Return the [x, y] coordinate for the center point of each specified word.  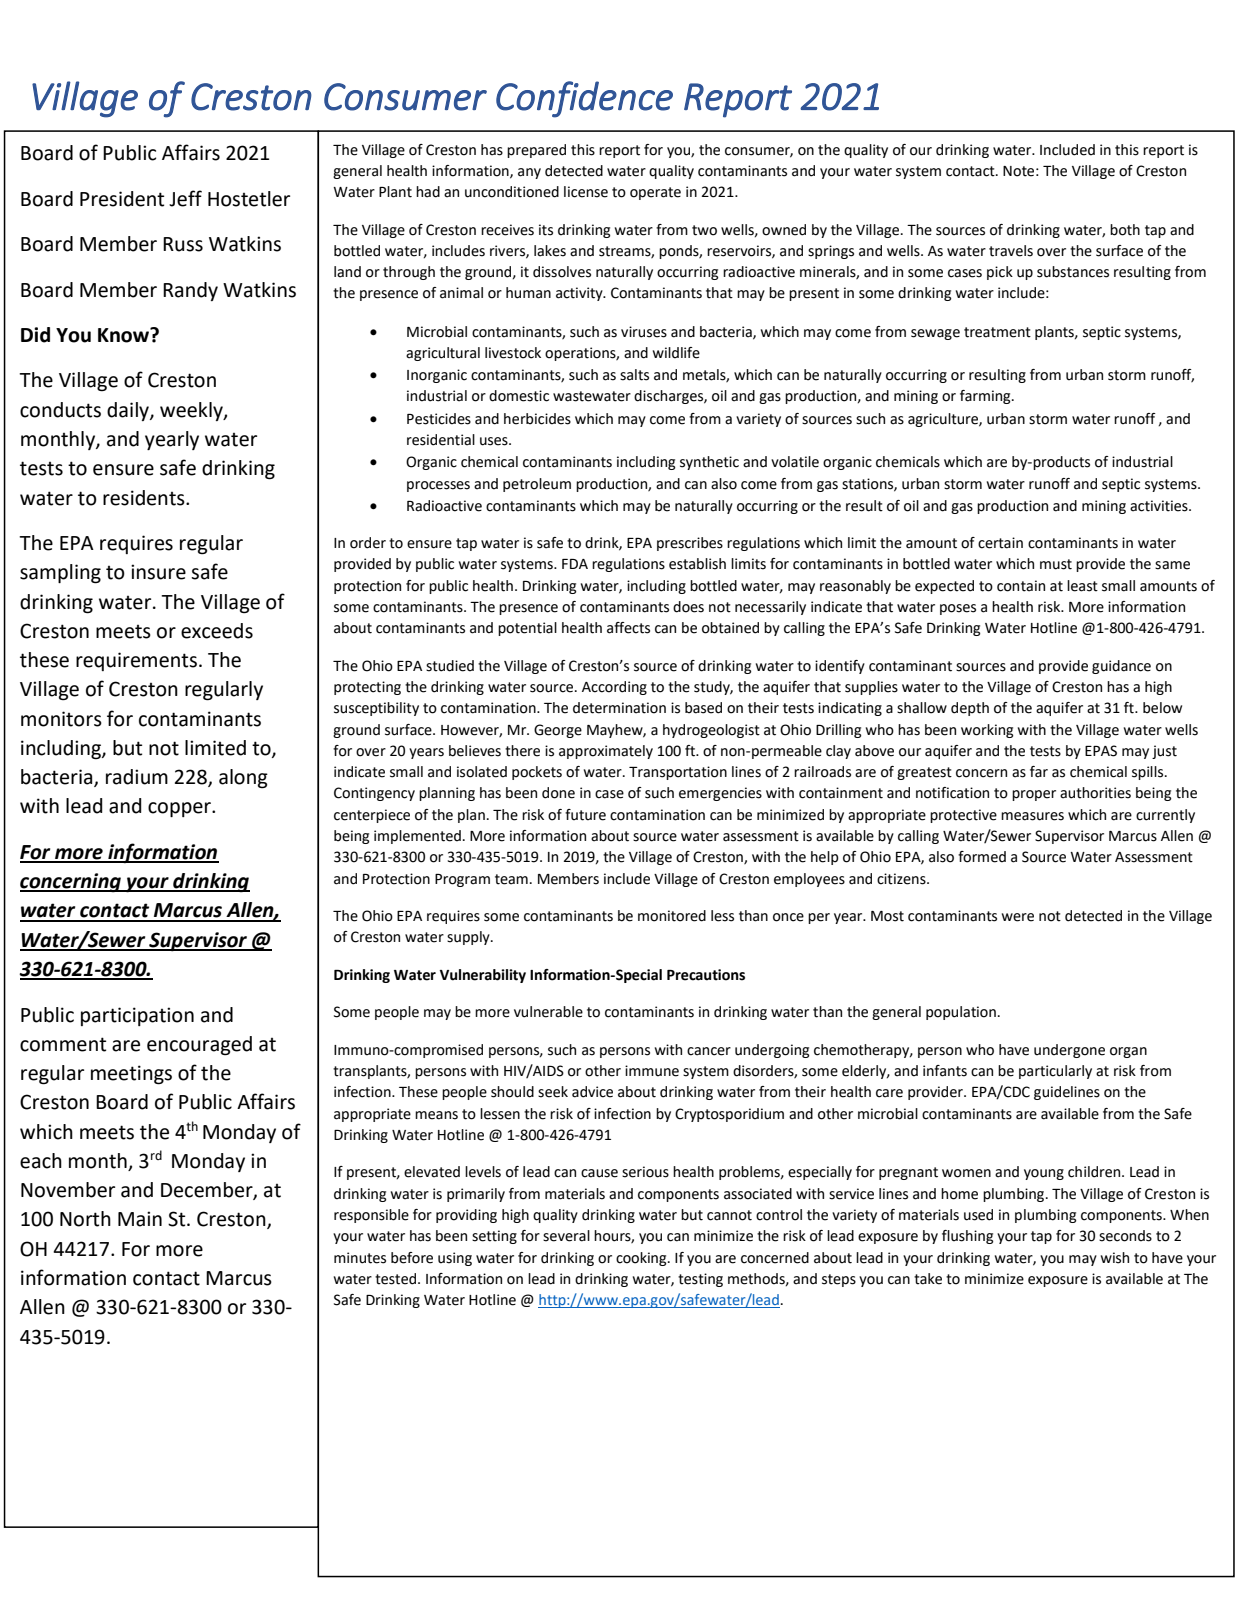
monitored [672, 916]
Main [140, 1219]
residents [145, 498]
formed [982, 857]
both [1125, 230]
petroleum [537, 485]
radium [137, 777]
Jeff [185, 198]
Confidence [584, 99]
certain [1000, 543]
